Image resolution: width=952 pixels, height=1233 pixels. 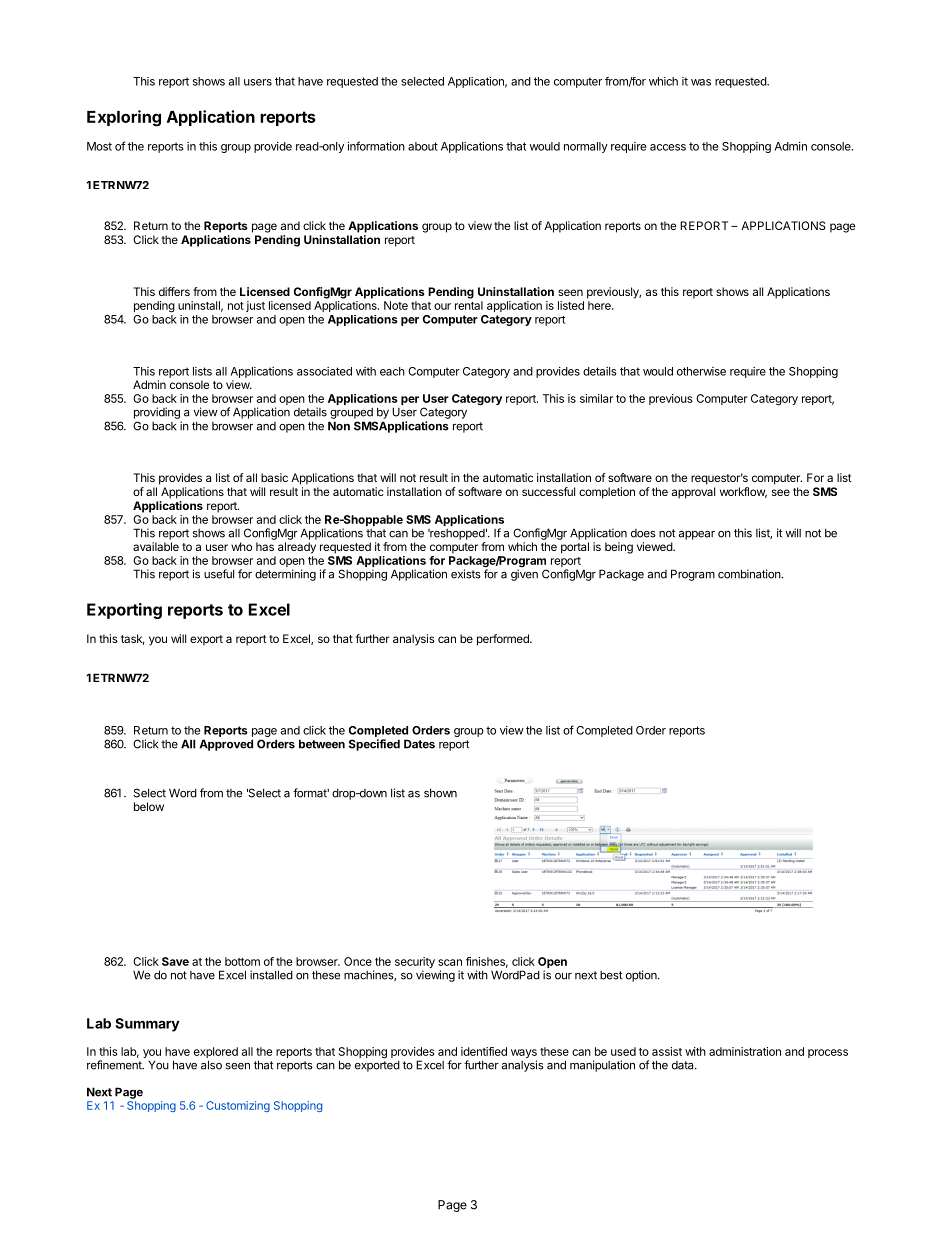 I want to click on each, so click(x=392, y=371).
